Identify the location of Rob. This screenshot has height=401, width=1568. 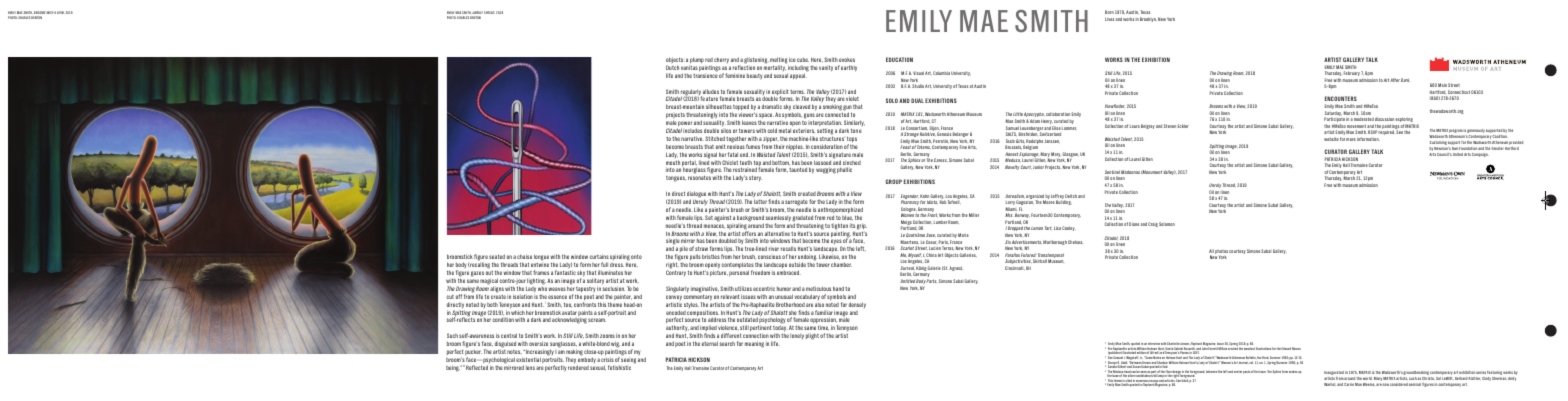
(943, 202).
